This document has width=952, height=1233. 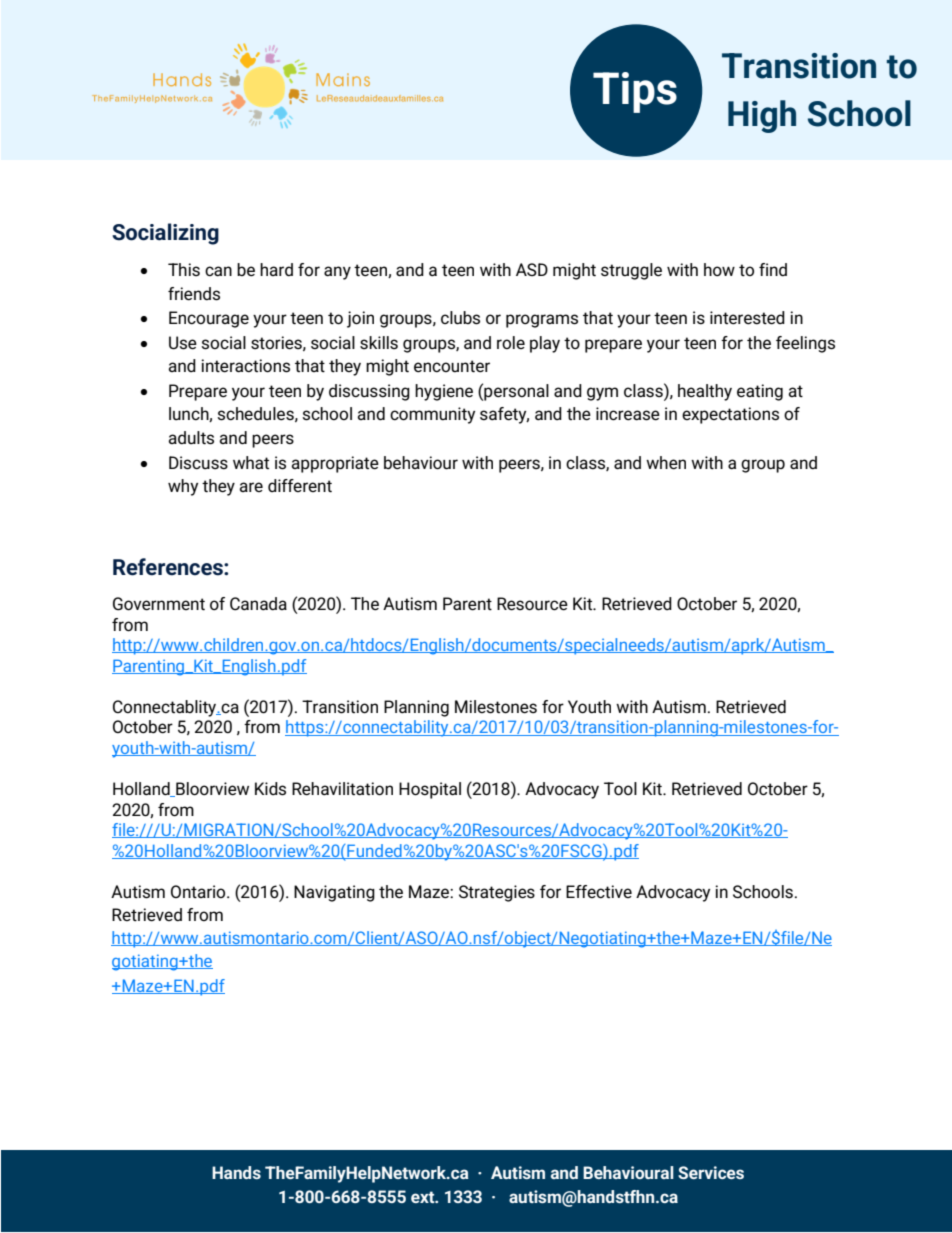 I want to click on Services, so click(x=711, y=1172).
